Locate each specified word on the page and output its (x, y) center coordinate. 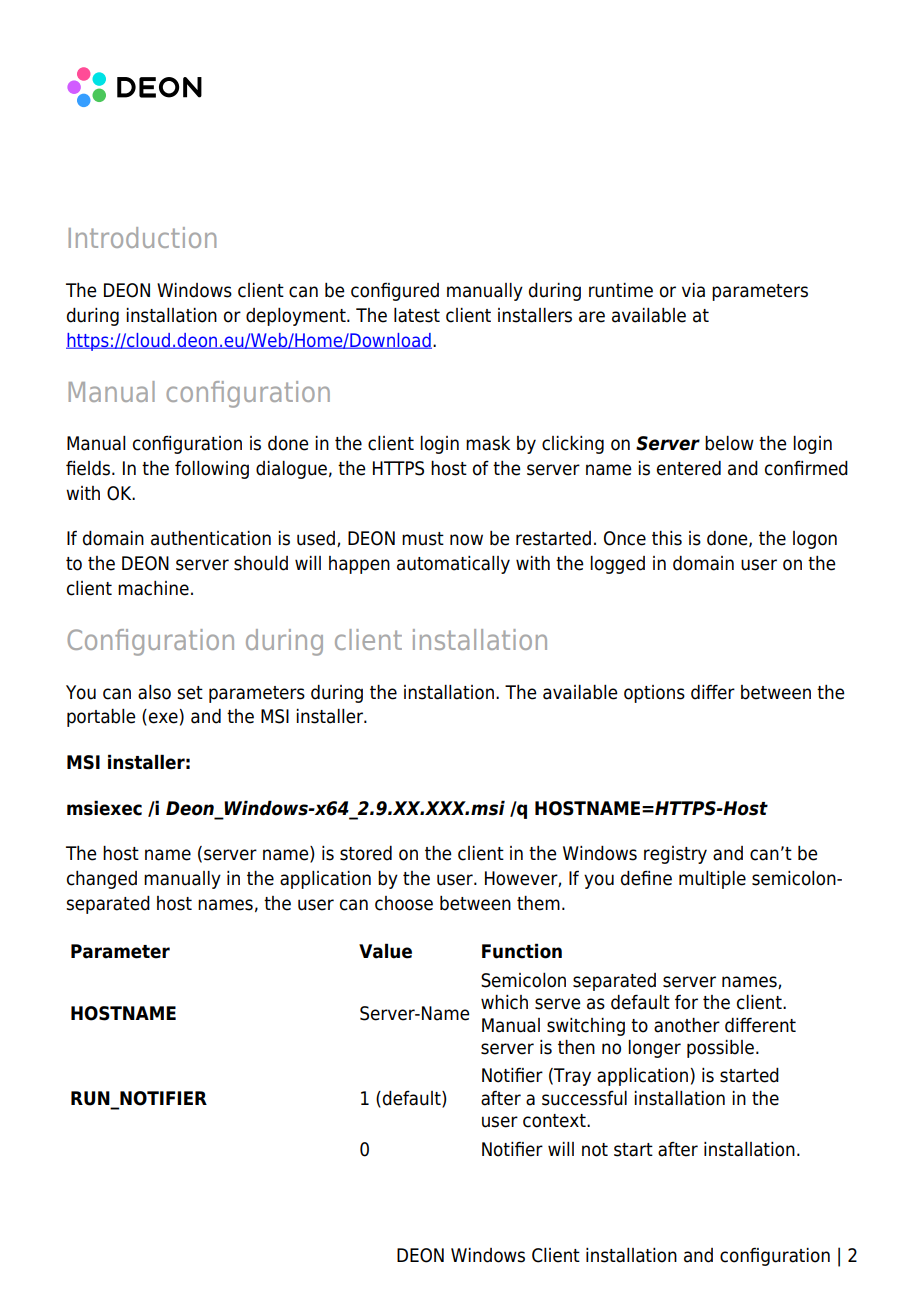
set (190, 693)
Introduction (142, 237)
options (654, 694)
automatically (453, 565)
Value (385, 951)
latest (417, 315)
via (693, 290)
